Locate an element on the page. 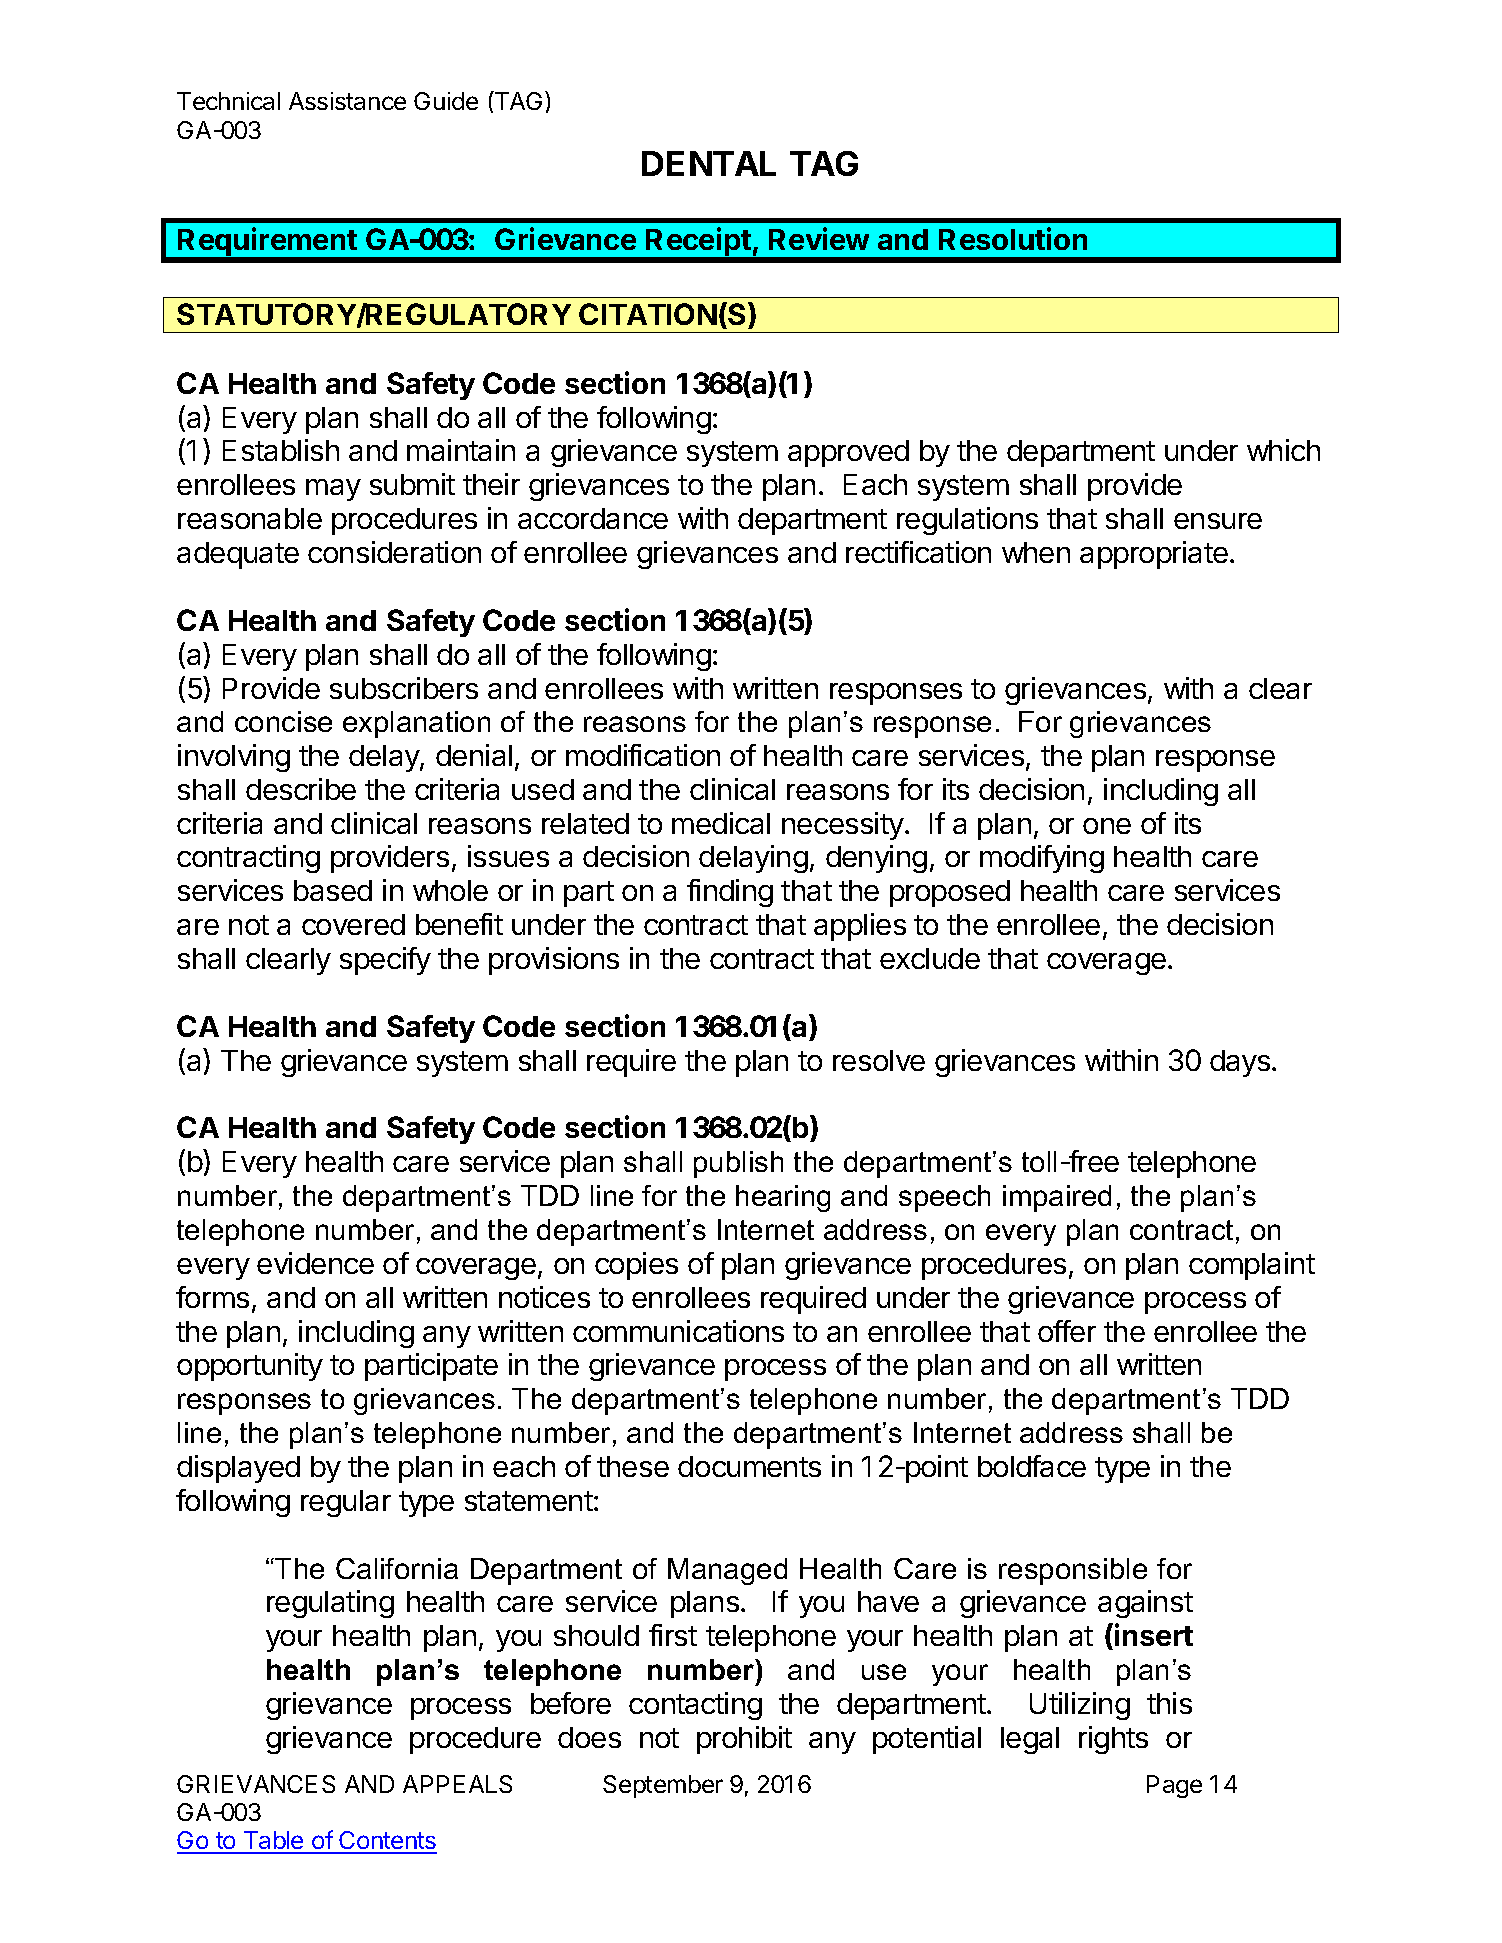 The height and width of the page is (1943, 1502). Assistance is located at coordinates (347, 101).
